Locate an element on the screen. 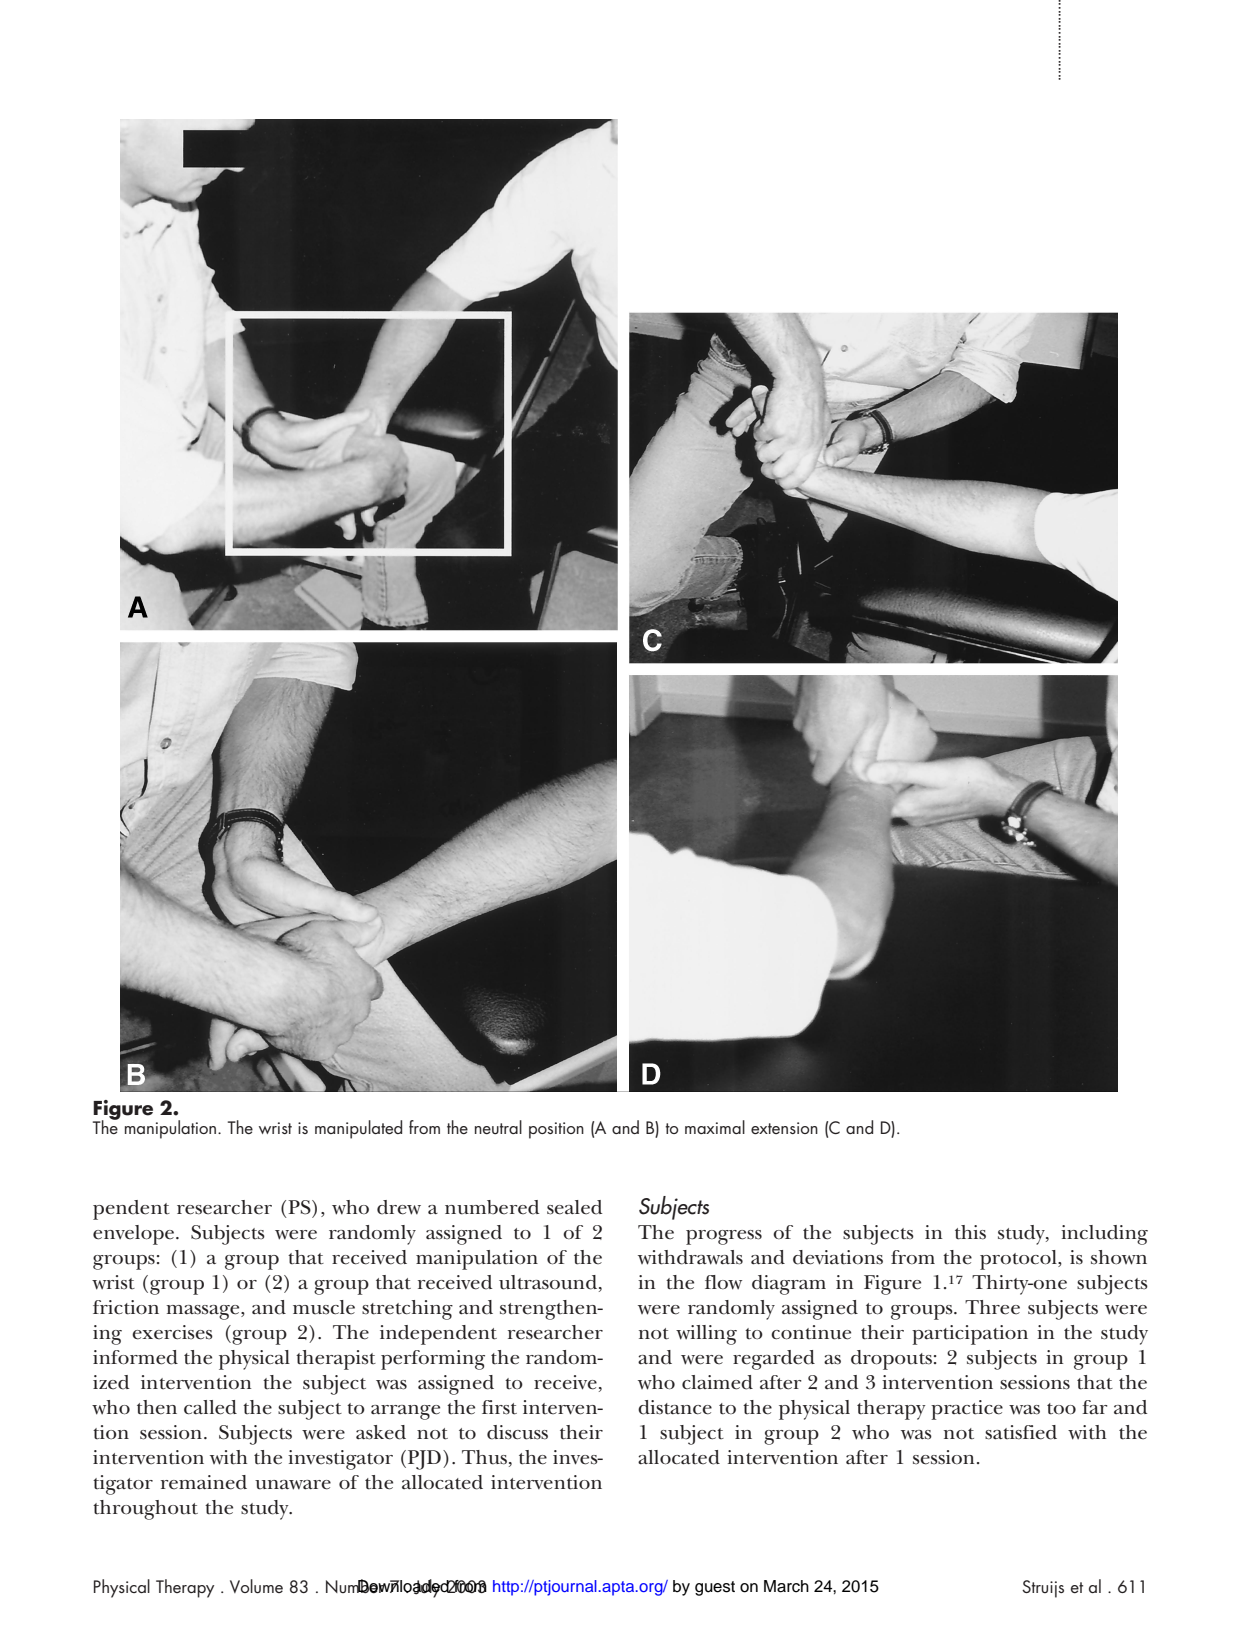 The height and width of the screenshot is (1629, 1236). Thus is located at coordinates (484, 1457).
